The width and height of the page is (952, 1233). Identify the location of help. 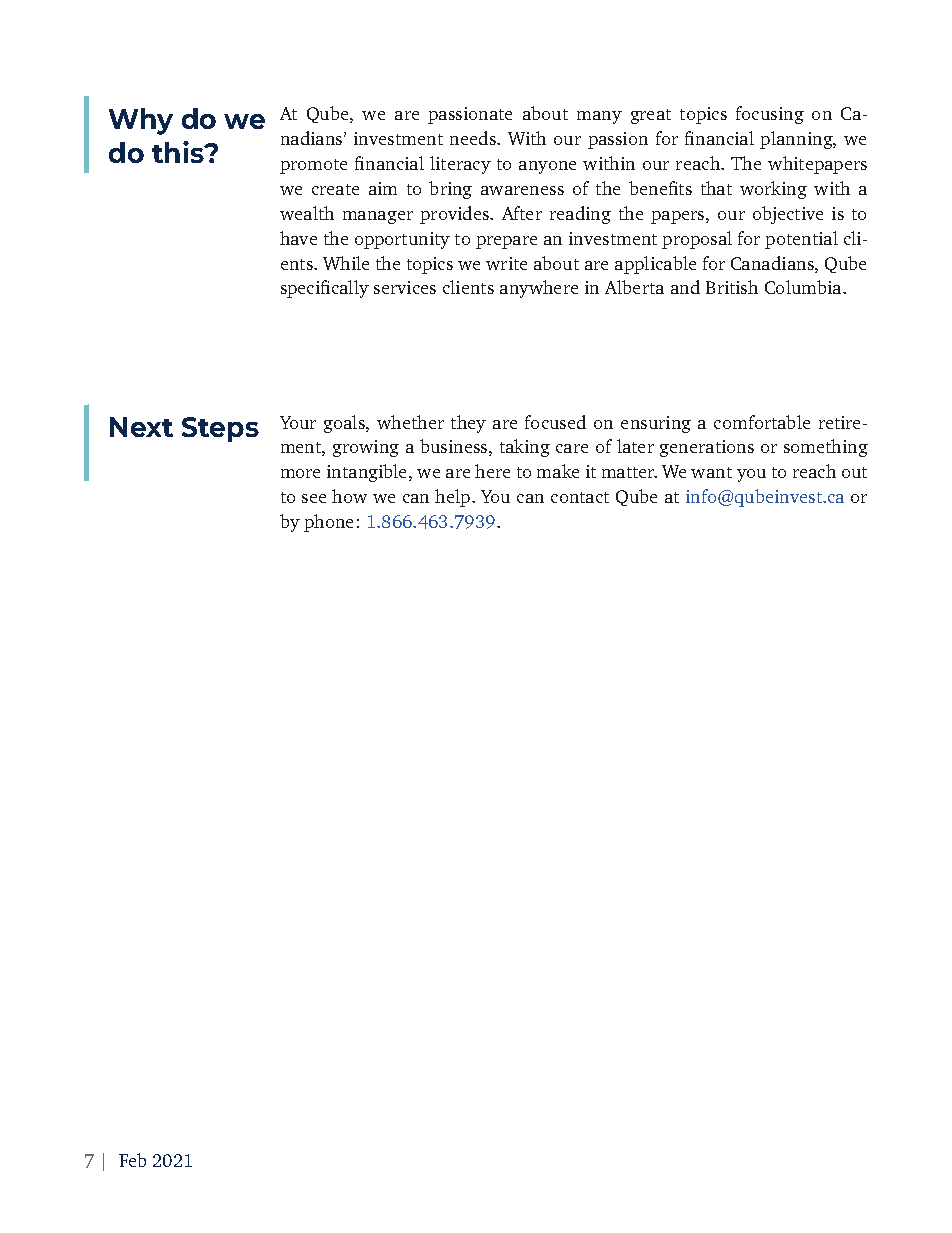
(454, 498).
